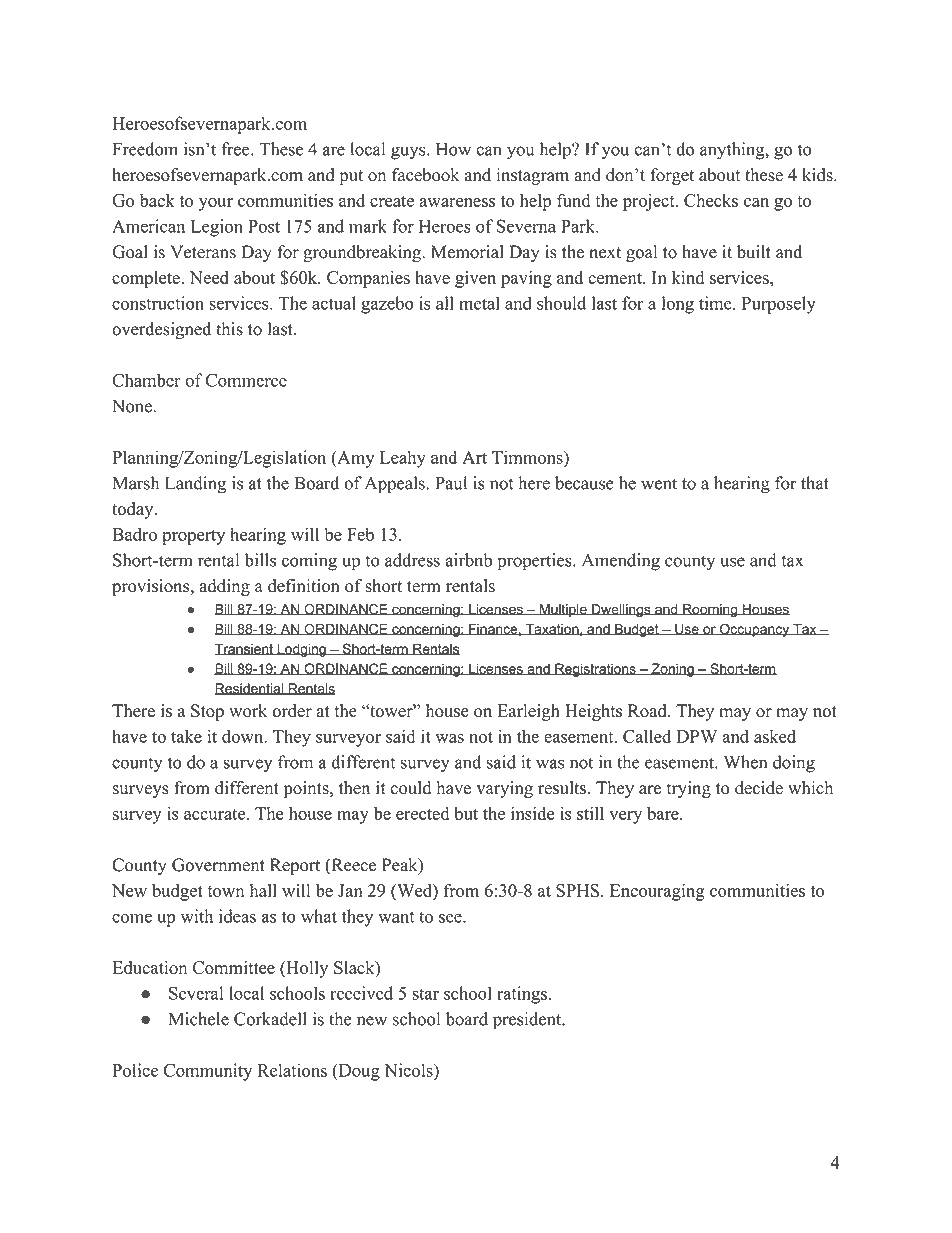 The width and height of the image is (952, 1233). I want to click on ratings, so click(522, 995).
